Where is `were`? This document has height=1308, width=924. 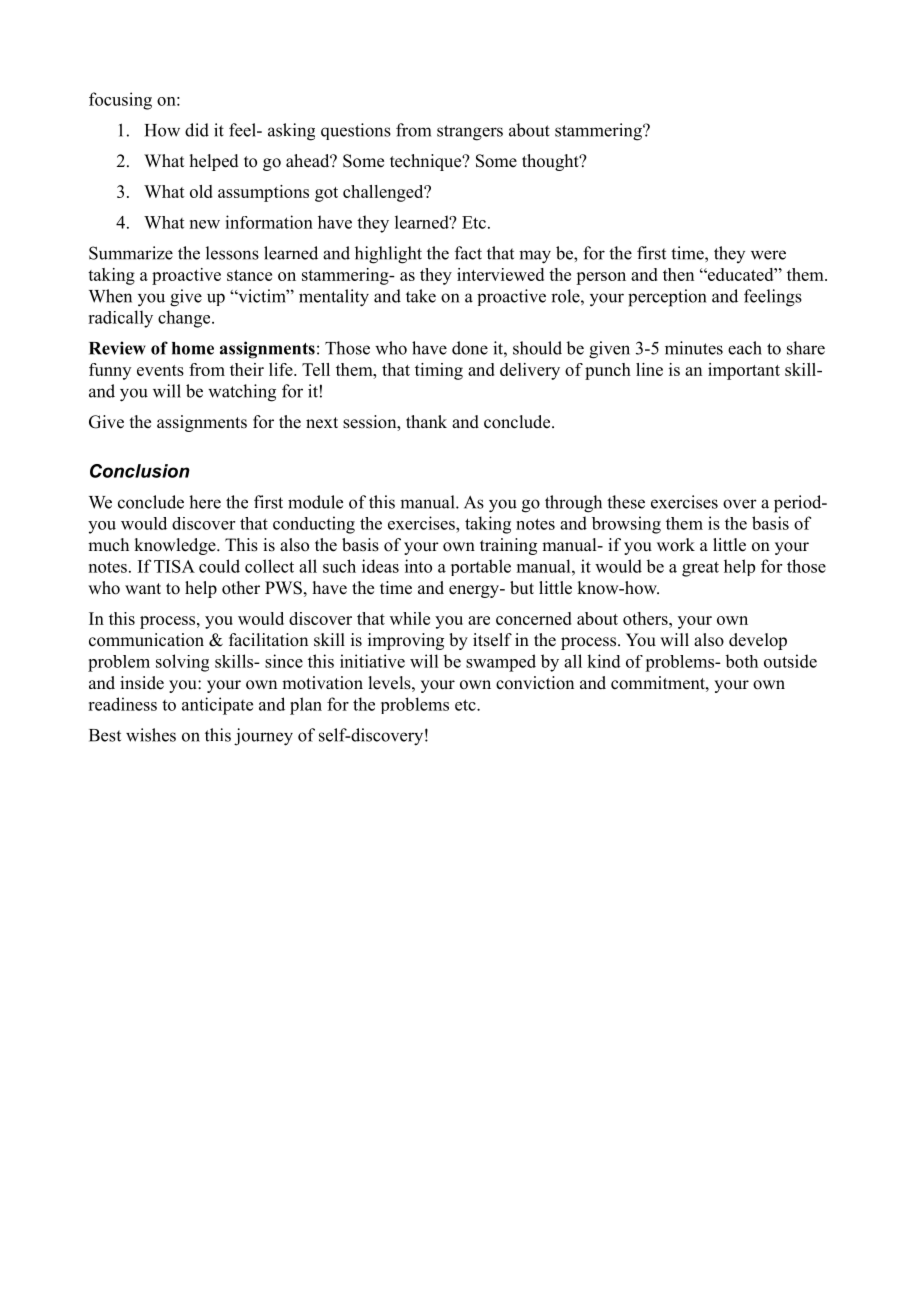
were is located at coordinates (768, 255).
